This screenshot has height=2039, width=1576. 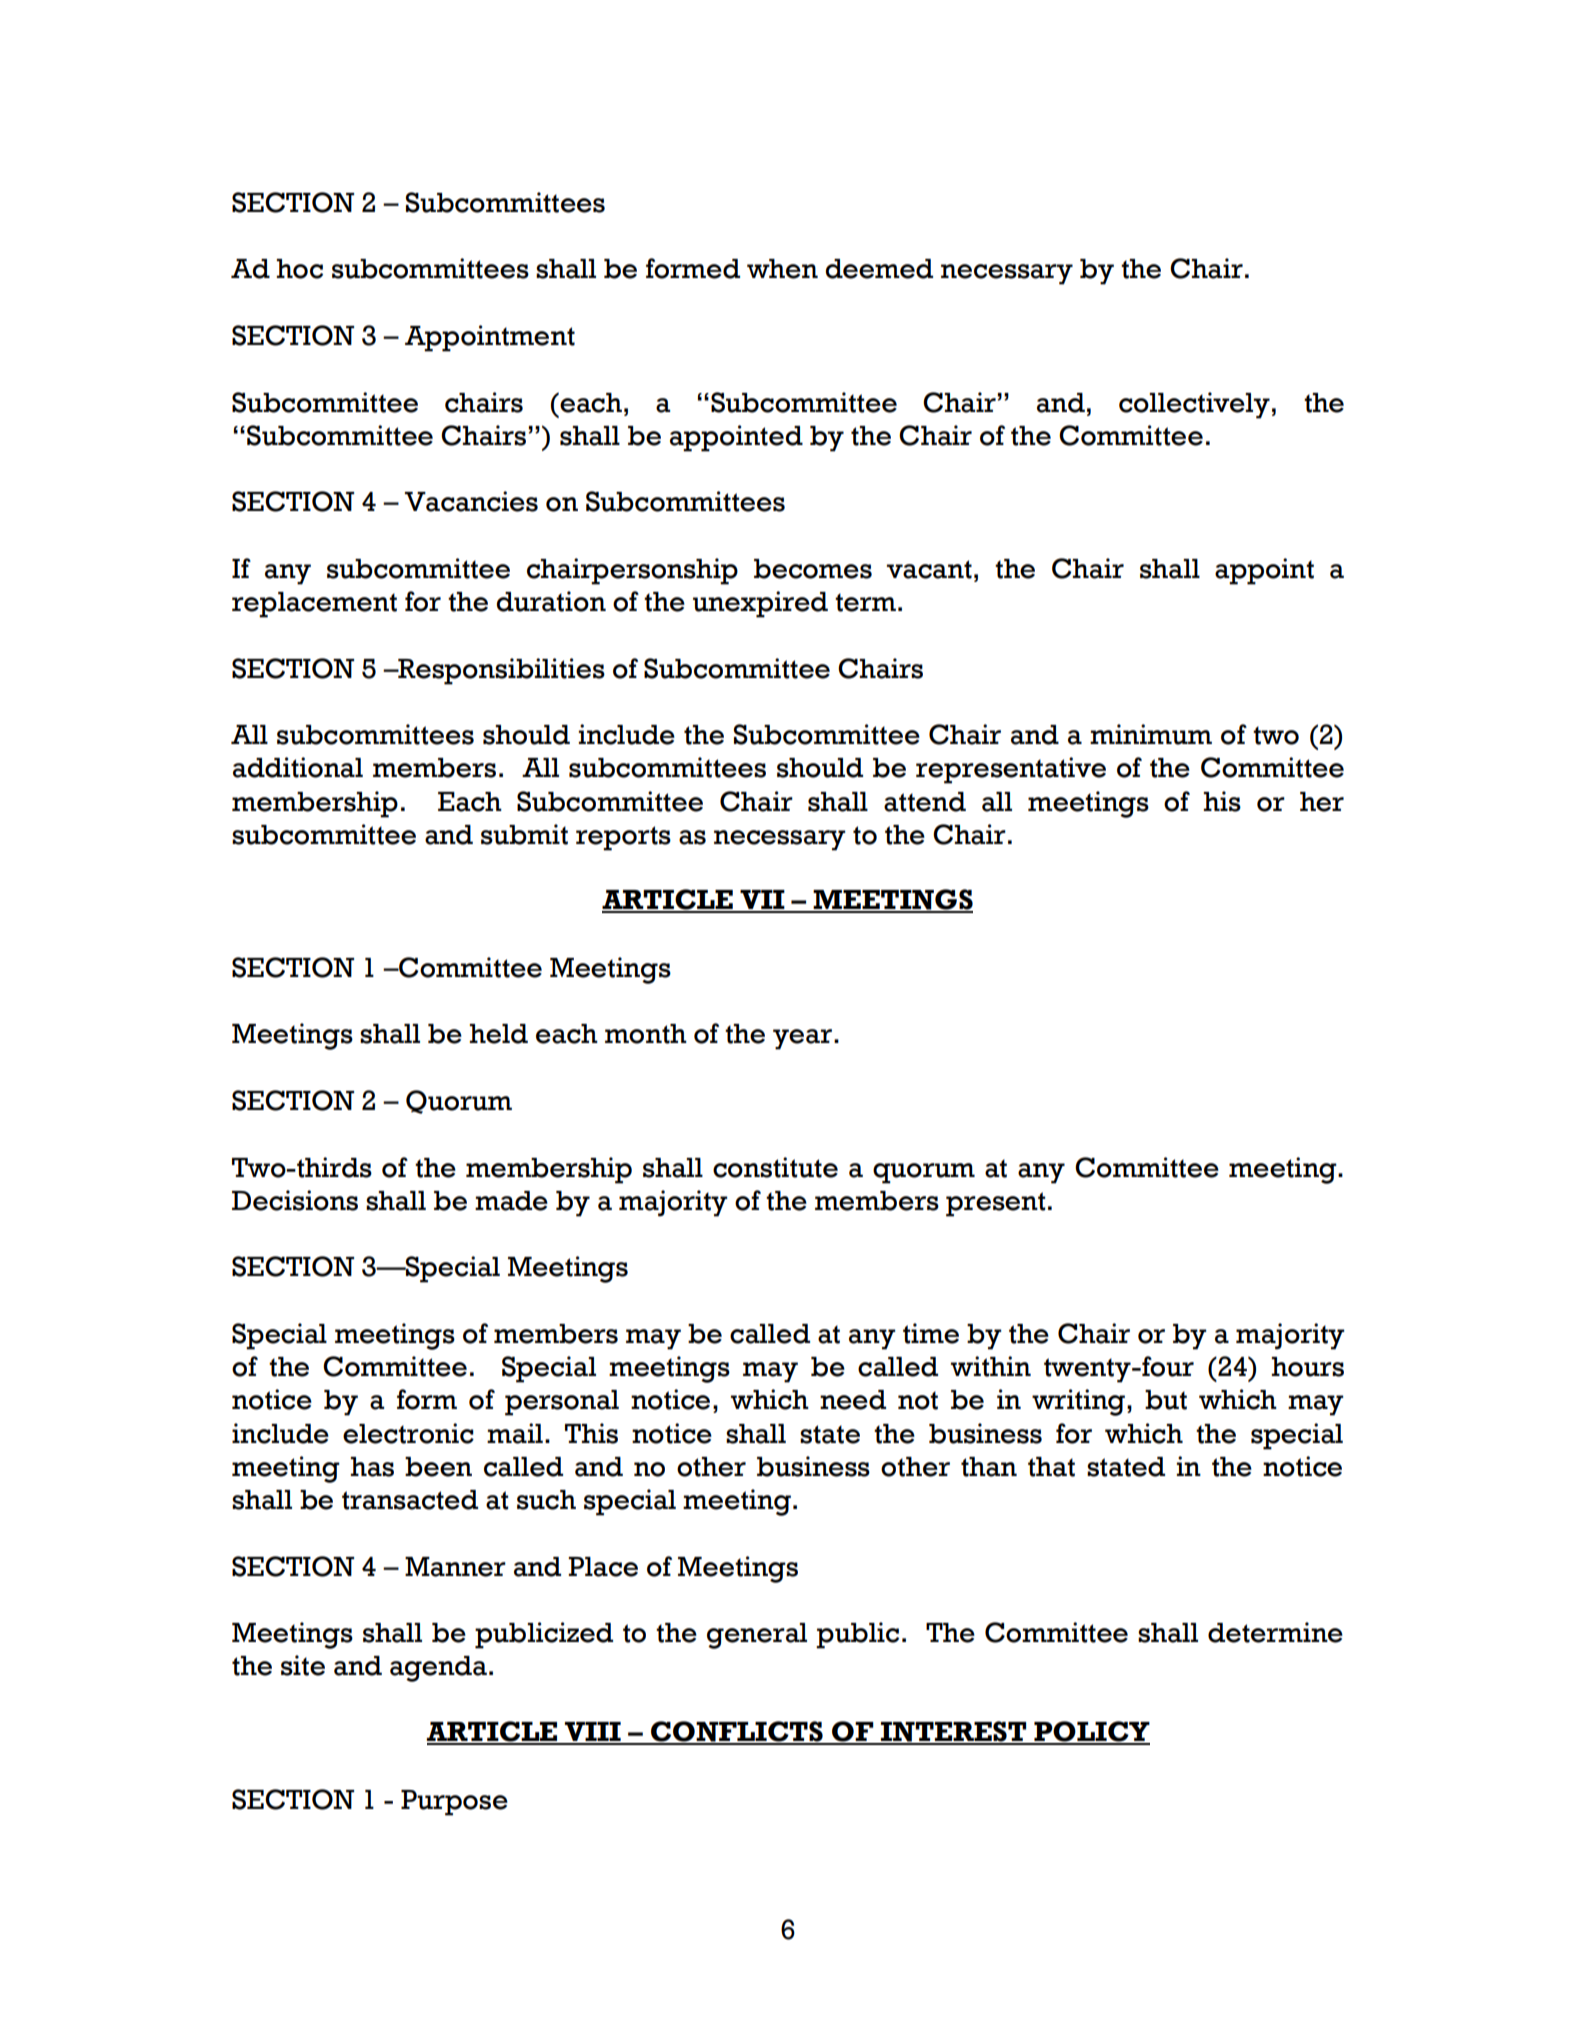 What do you see at coordinates (454, 1803) in the screenshot?
I see `Purpose` at bounding box center [454, 1803].
